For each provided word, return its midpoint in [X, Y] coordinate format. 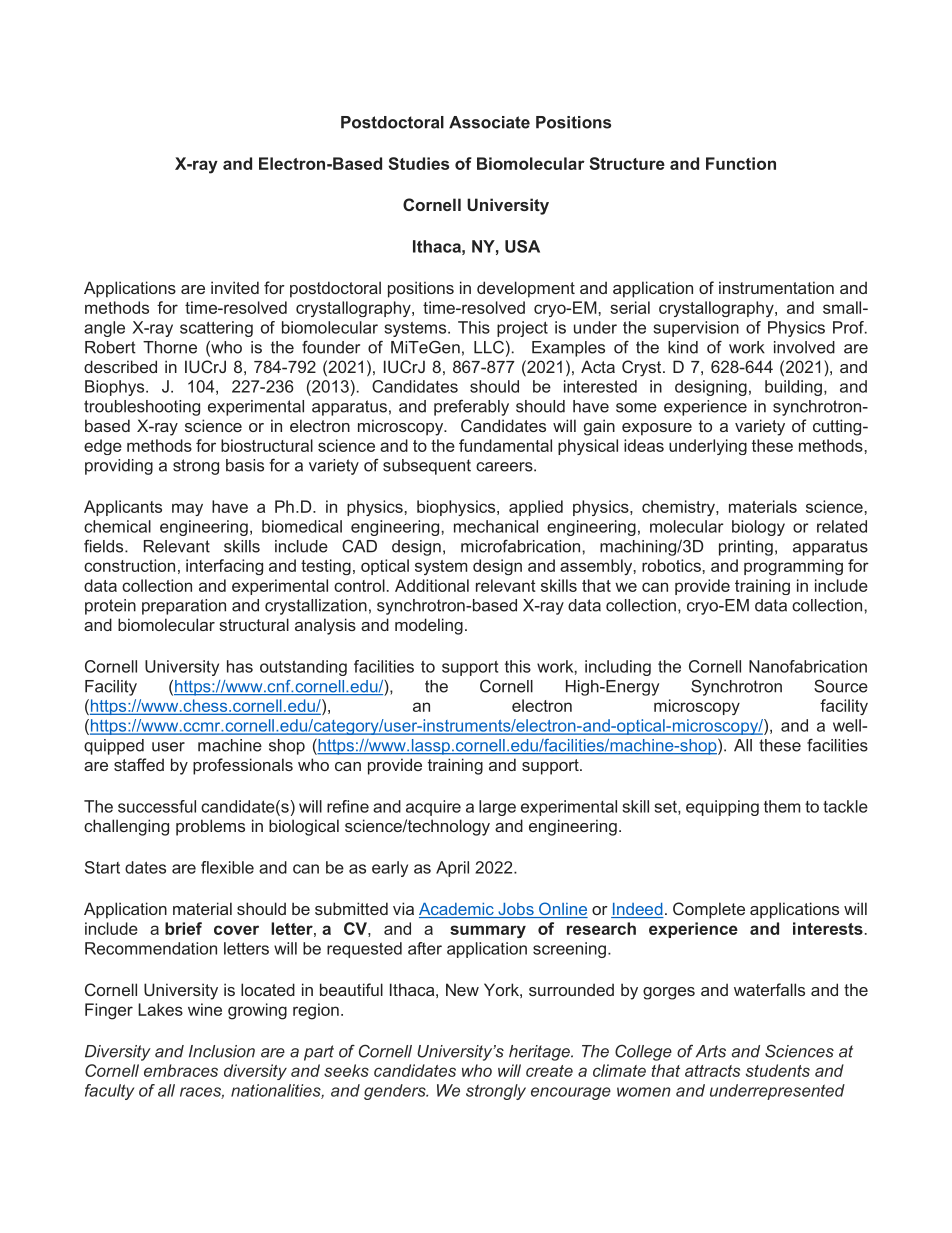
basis [245, 465]
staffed [139, 764]
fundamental [505, 445]
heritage [540, 1053]
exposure [657, 429]
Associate [489, 122]
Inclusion [222, 1051]
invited [235, 287]
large [497, 808]
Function [741, 163]
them [782, 806]
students [778, 1070]
